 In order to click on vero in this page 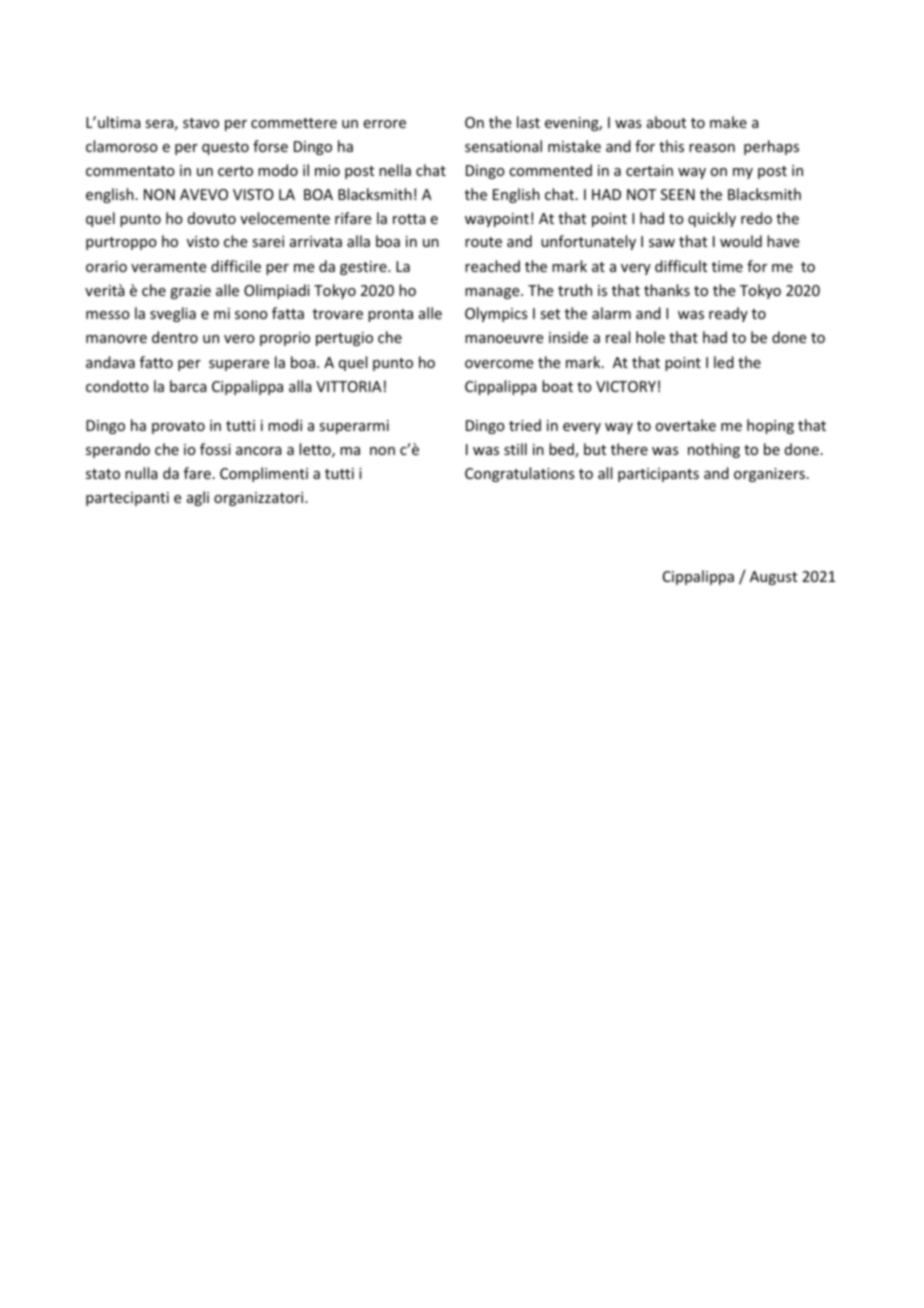, I will do `click(239, 339)`.
